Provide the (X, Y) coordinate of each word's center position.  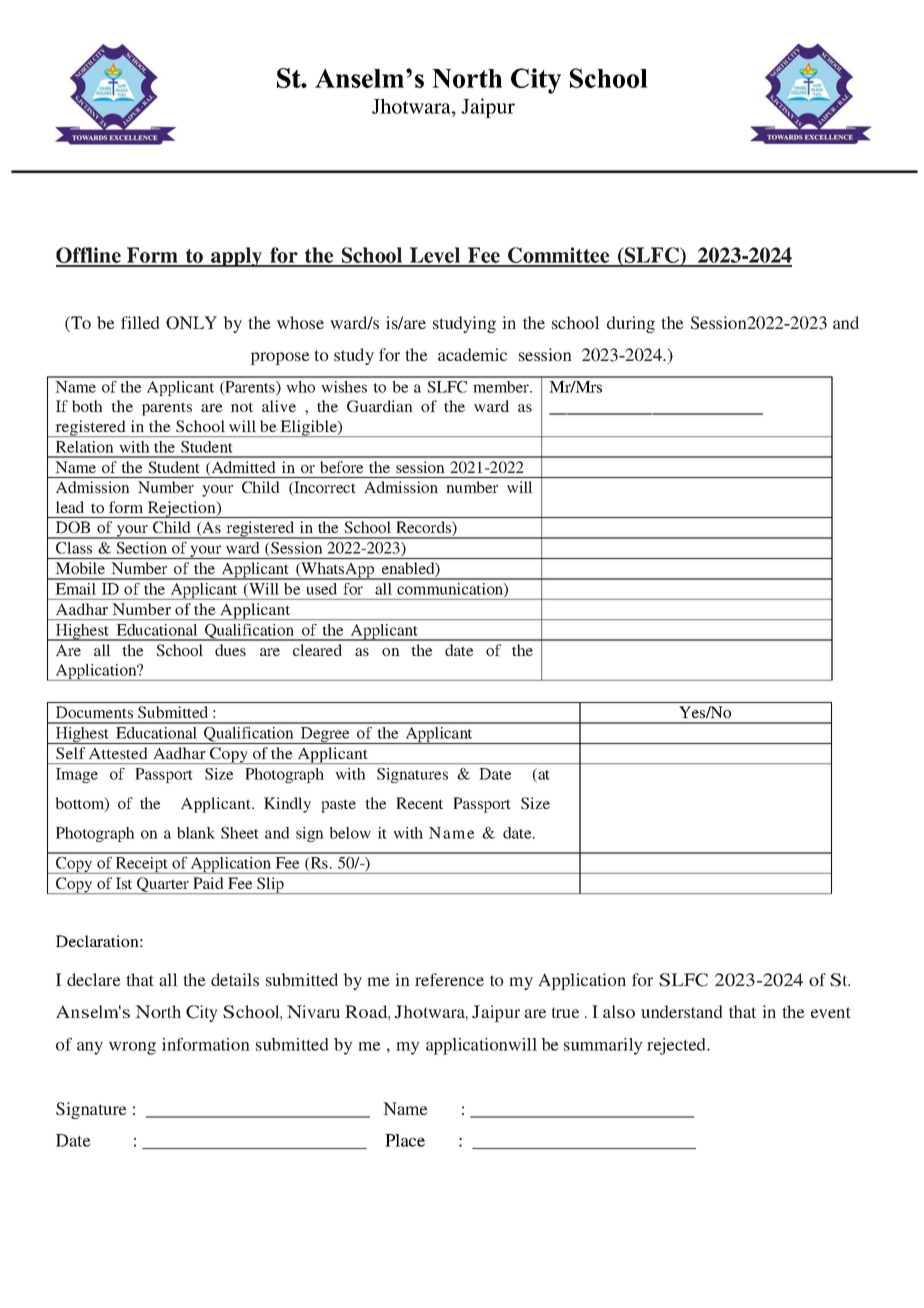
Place (405, 1140)
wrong (132, 1048)
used (322, 589)
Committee (559, 256)
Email (76, 589)
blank (196, 833)
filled (140, 322)
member (502, 387)
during (631, 324)
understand (682, 1011)
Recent (419, 803)
